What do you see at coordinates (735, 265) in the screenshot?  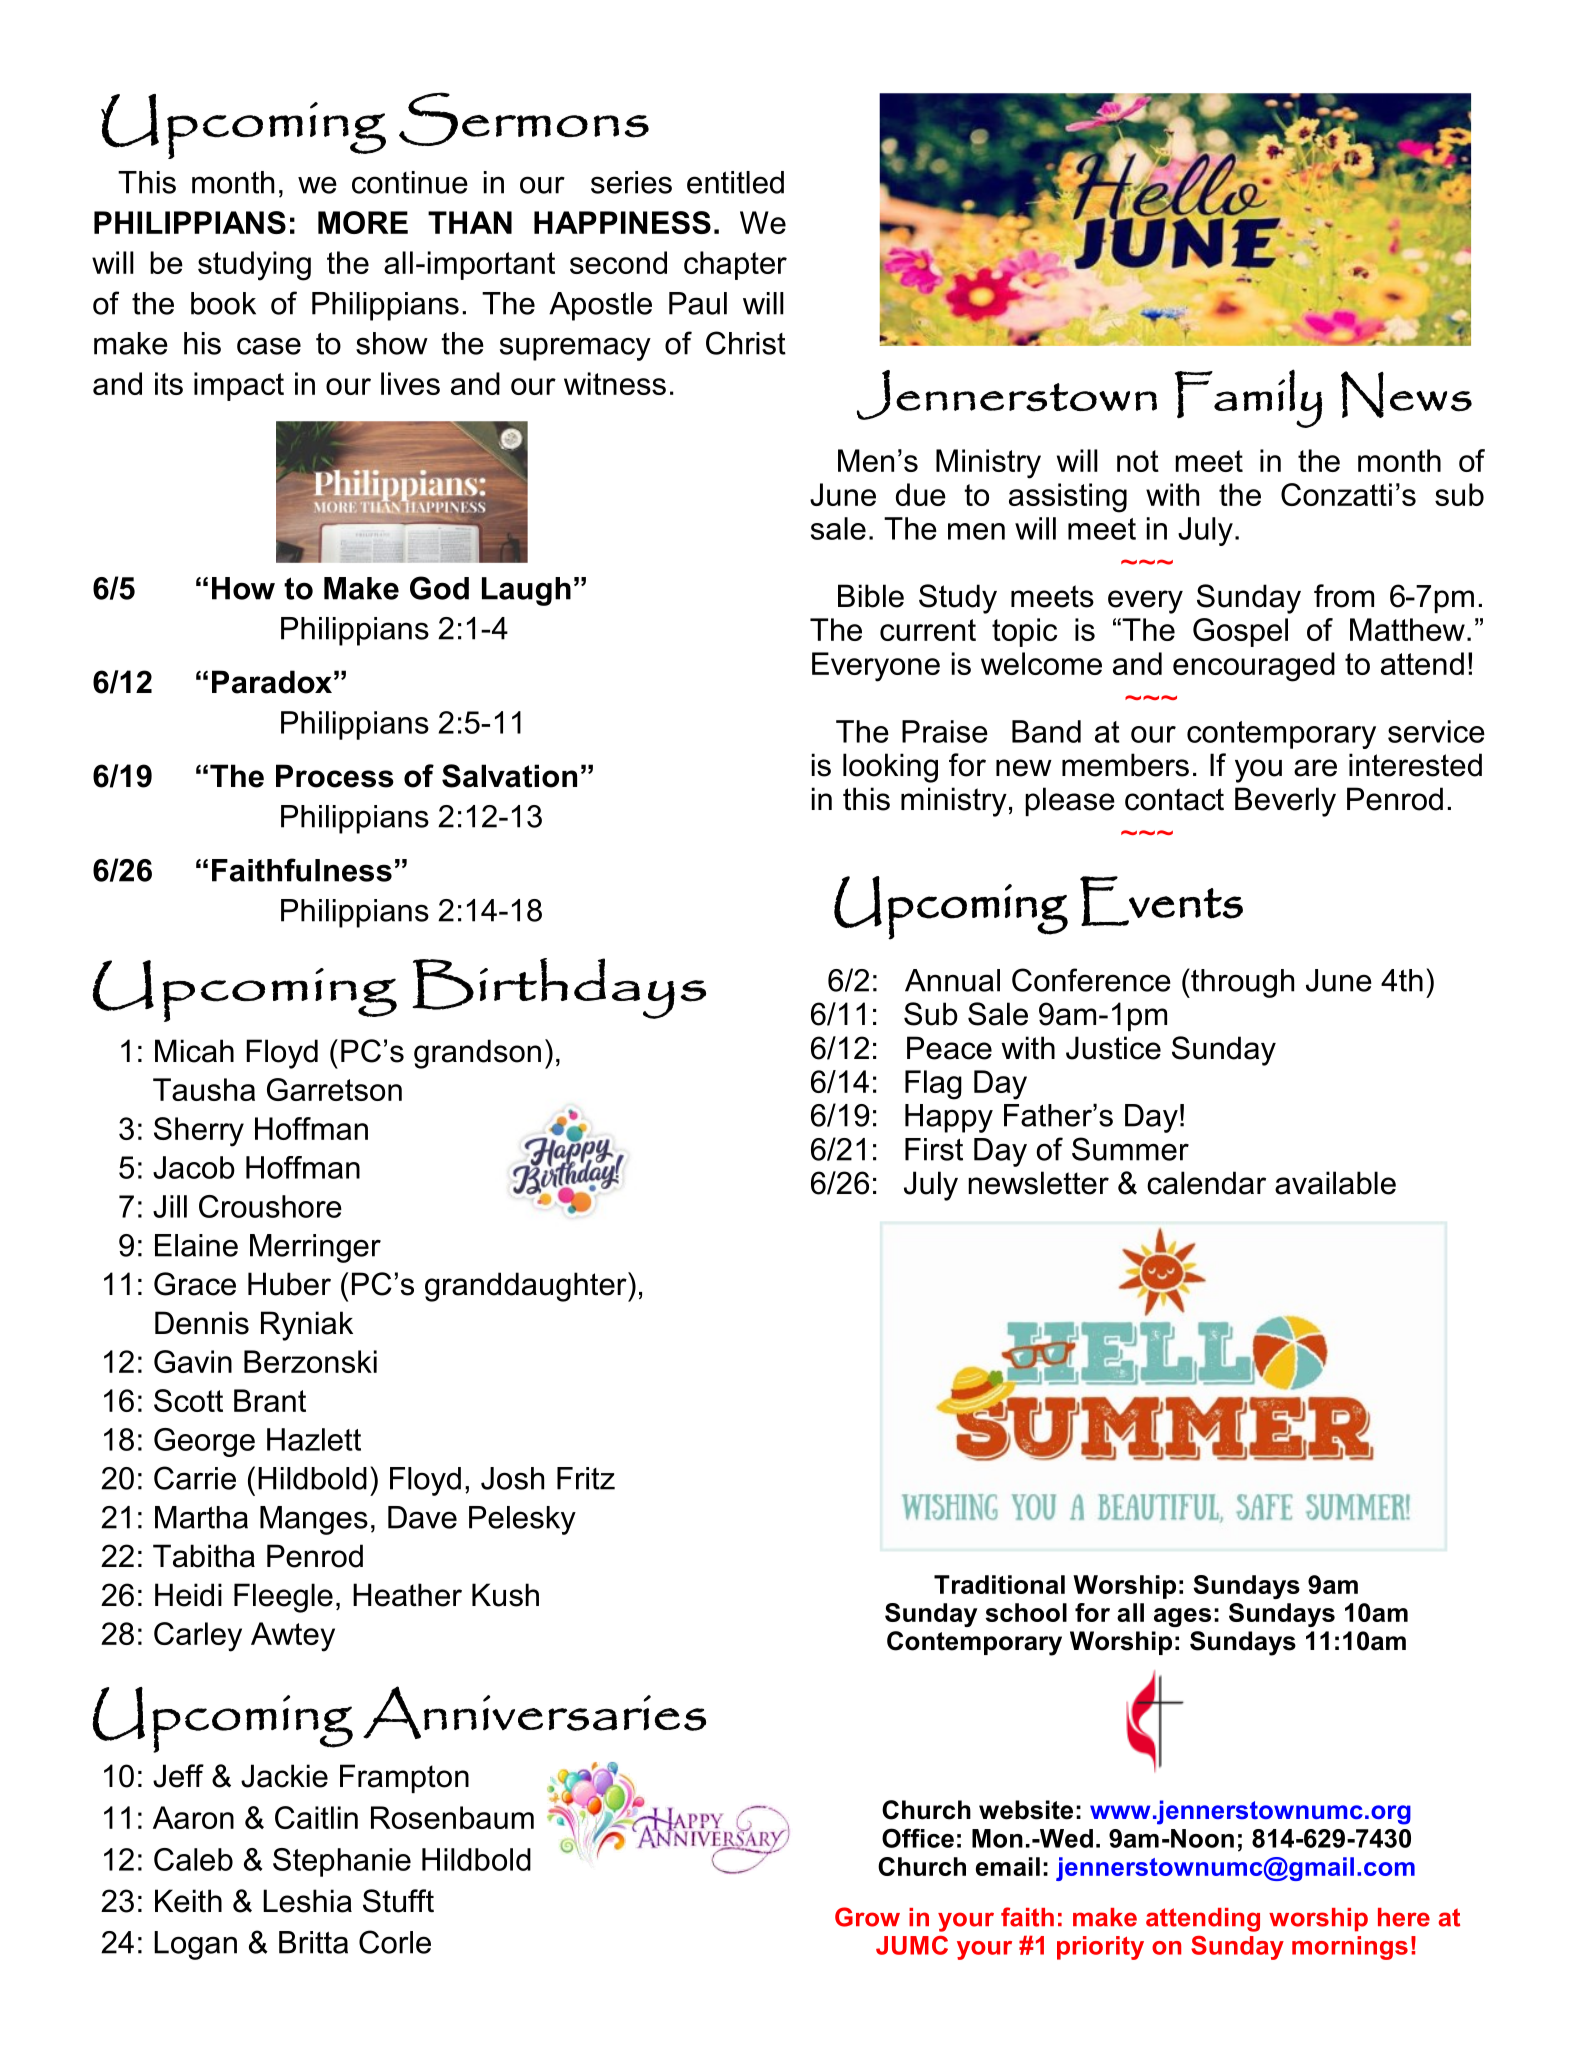 I see `chapter` at bounding box center [735, 265].
